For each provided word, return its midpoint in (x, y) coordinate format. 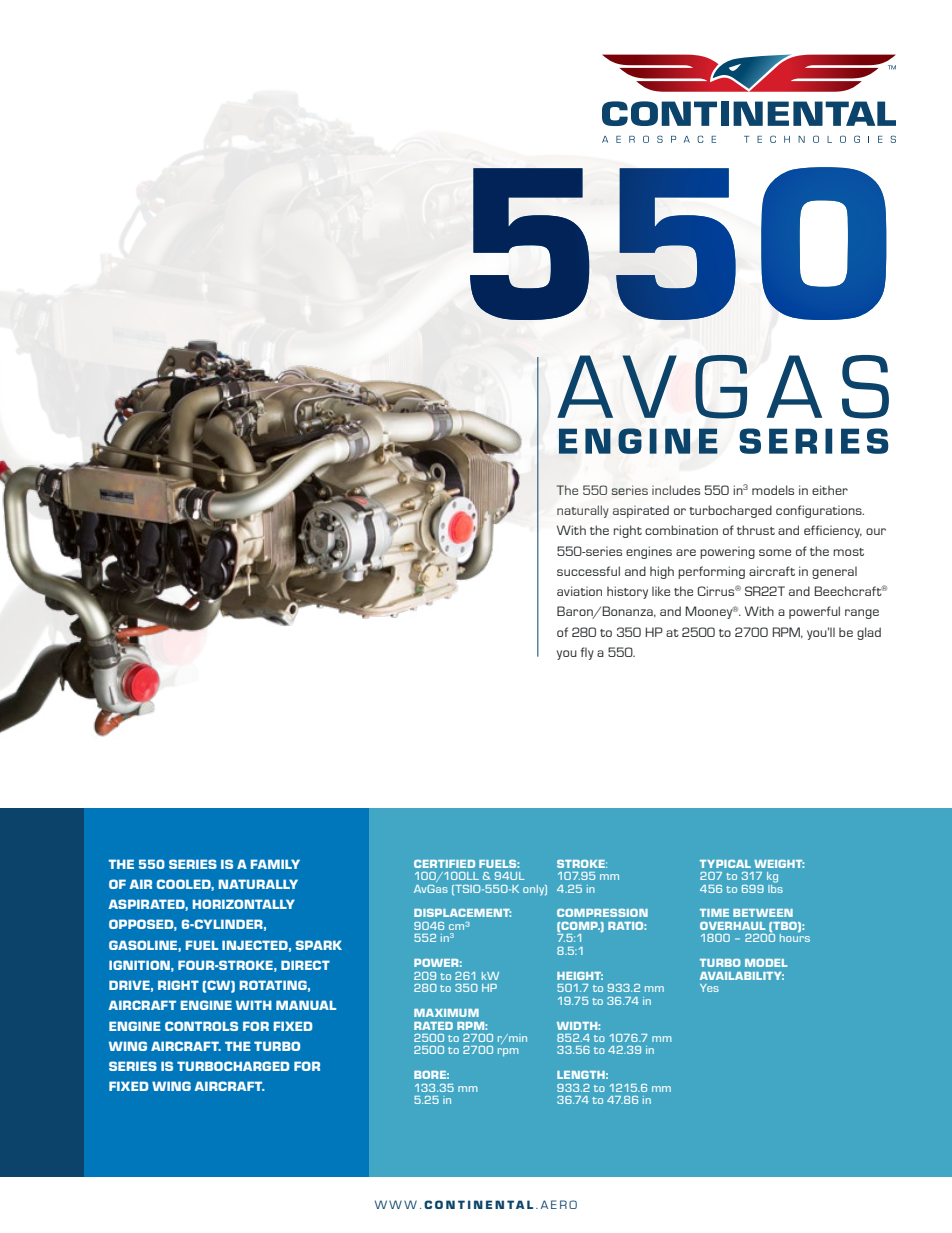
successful (588, 571)
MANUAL (306, 1005)
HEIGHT (580, 976)
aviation (579, 591)
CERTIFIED (444, 864)
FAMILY (275, 864)
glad (869, 633)
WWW (396, 1204)
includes (676, 490)
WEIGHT (779, 864)
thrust (756, 530)
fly (587, 653)
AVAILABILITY (742, 976)
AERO (559, 1204)
